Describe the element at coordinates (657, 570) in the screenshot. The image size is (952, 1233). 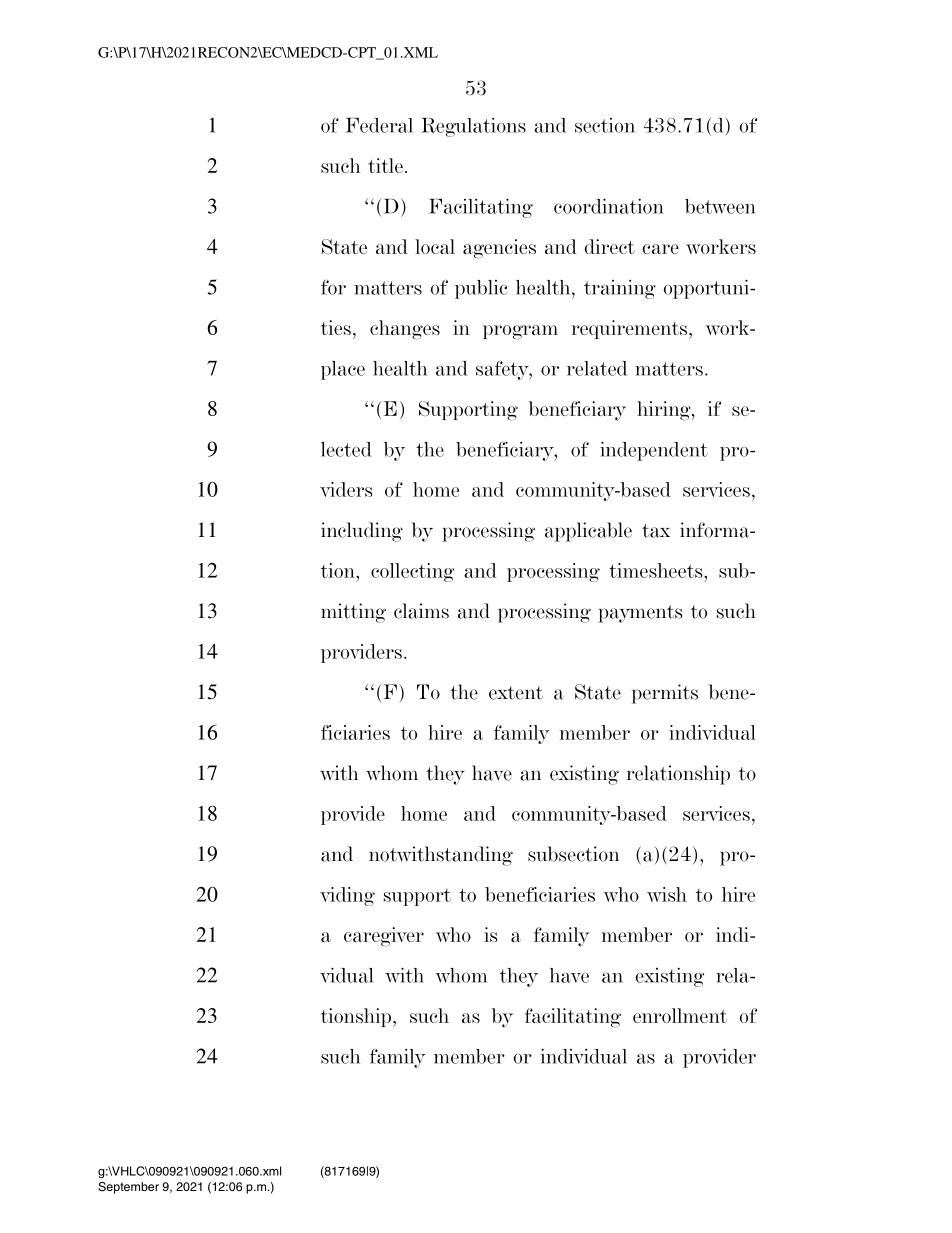
I see `timesheets` at that location.
